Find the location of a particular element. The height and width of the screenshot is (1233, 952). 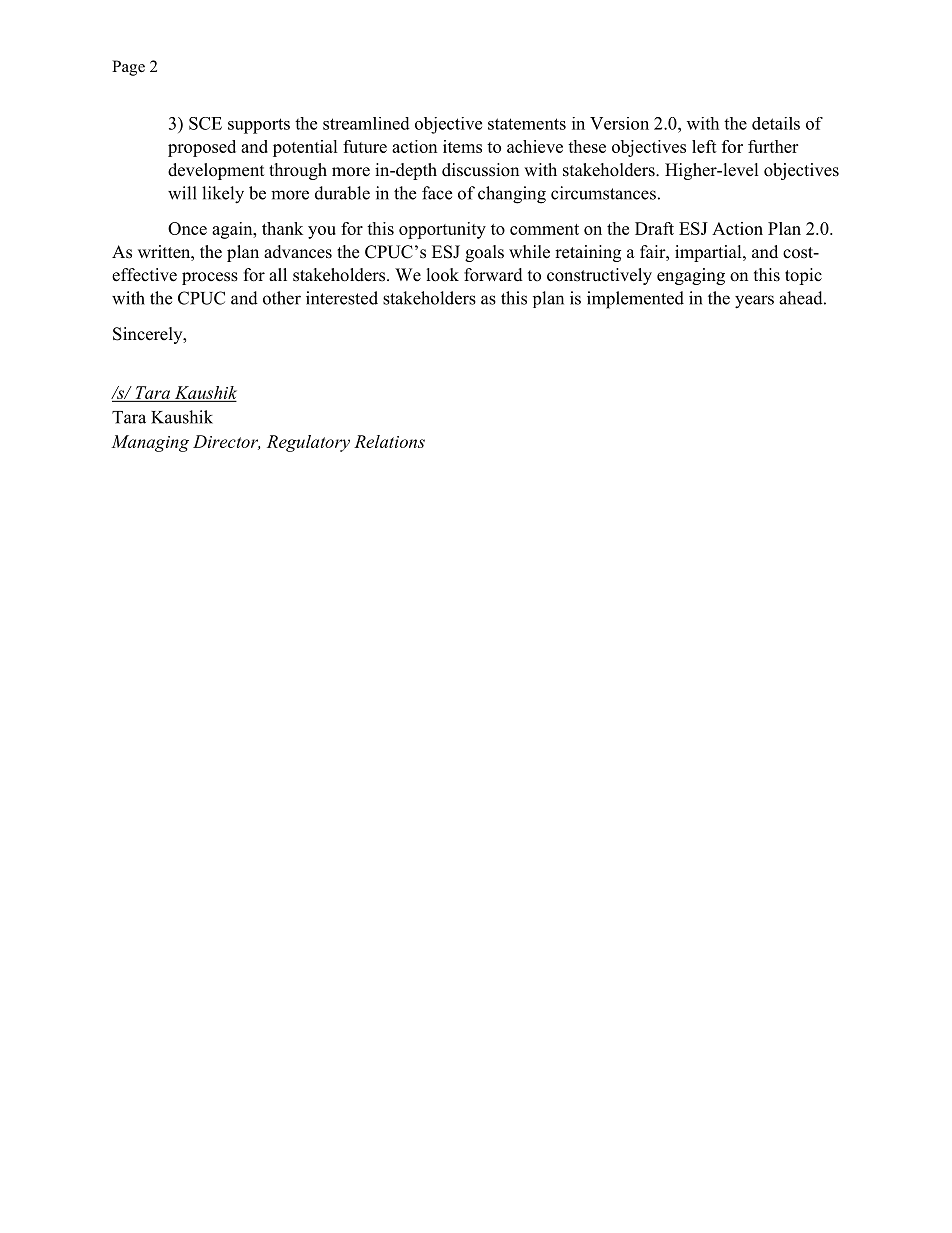

details is located at coordinates (776, 123).
